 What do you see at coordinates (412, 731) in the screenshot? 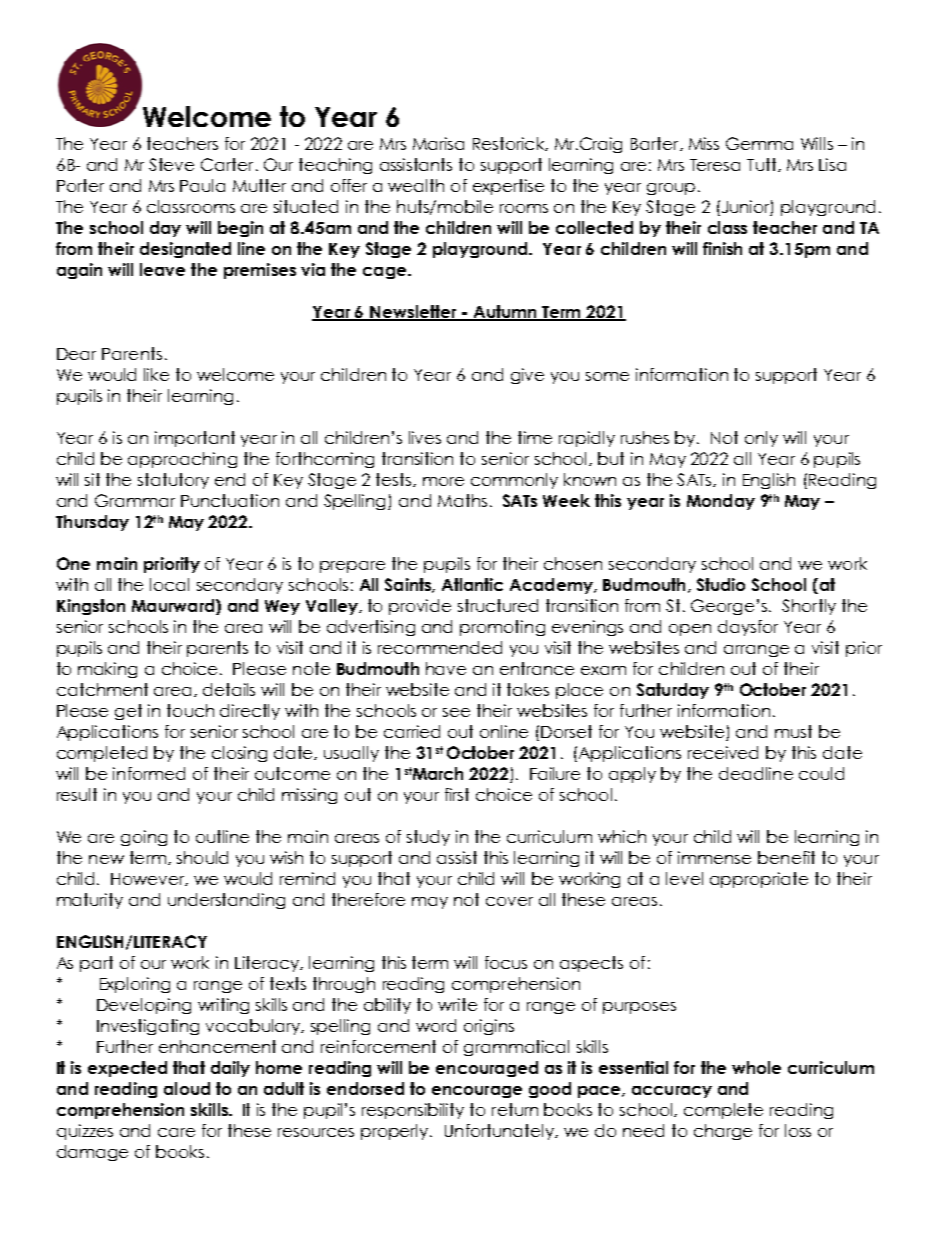
I see `carried` at bounding box center [412, 731].
